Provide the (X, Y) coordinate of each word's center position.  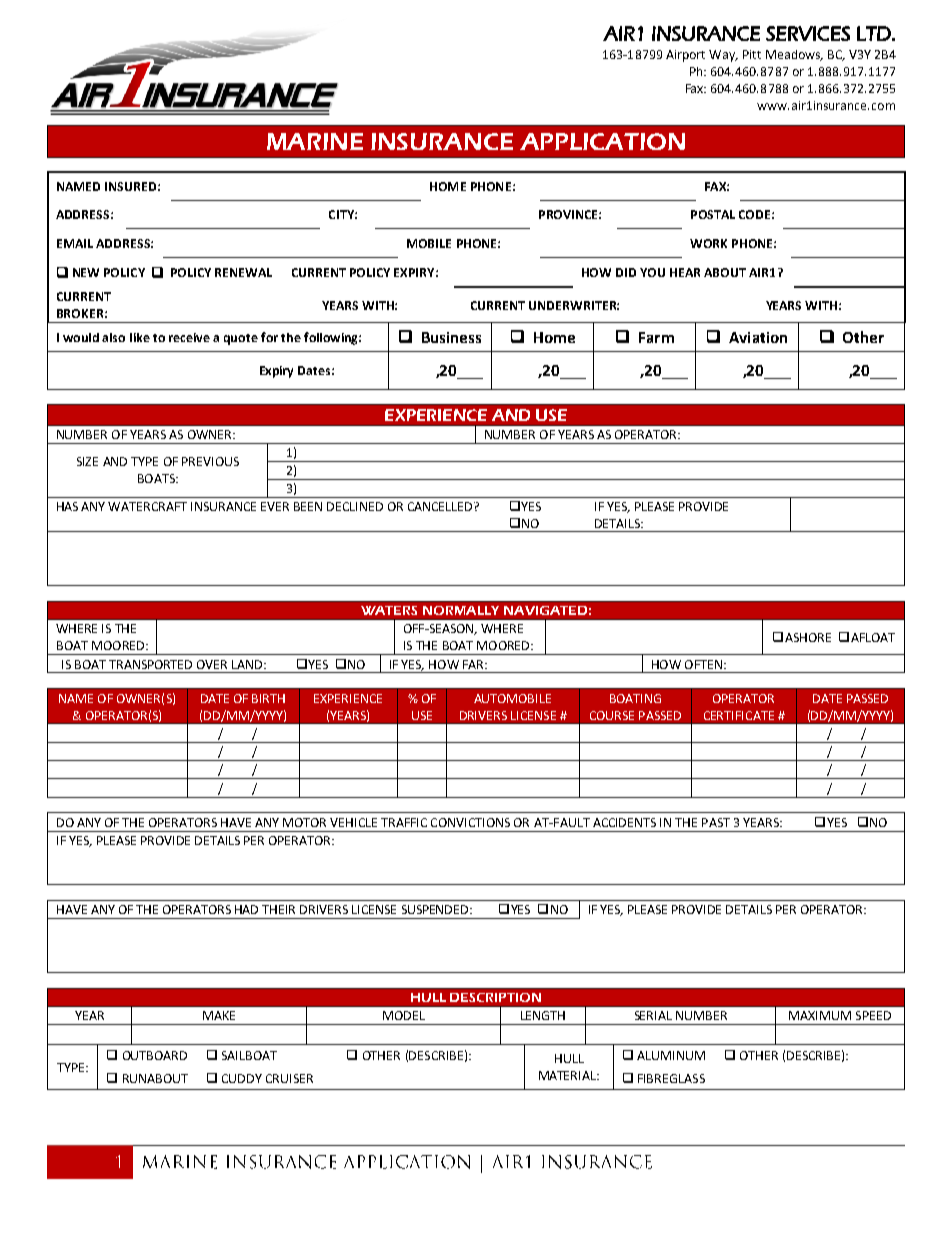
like (140, 337)
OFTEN (703, 664)
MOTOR (304, 822)
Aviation (758, 337)
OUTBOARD (155, 1055)
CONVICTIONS (470, 822)
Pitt (752, 54)
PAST (716, 822)
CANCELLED (441, 506)
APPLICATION (602, 141)
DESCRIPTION (495, 997)
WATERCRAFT (147, 506)
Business (451, 337)
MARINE (315, 141)
